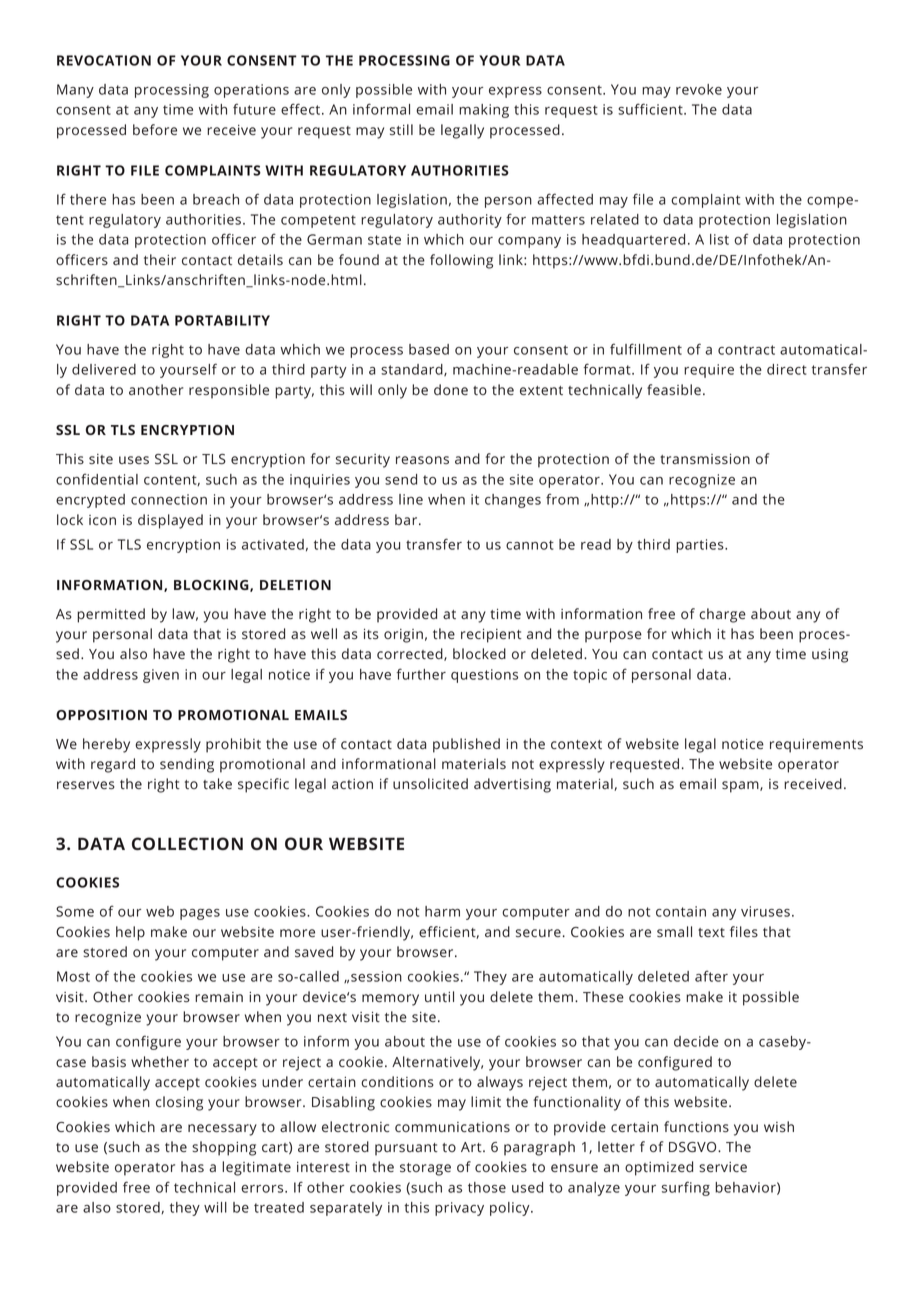  Describe the element at coordinates (169, 499) in the page. I see `connection` at that location.
